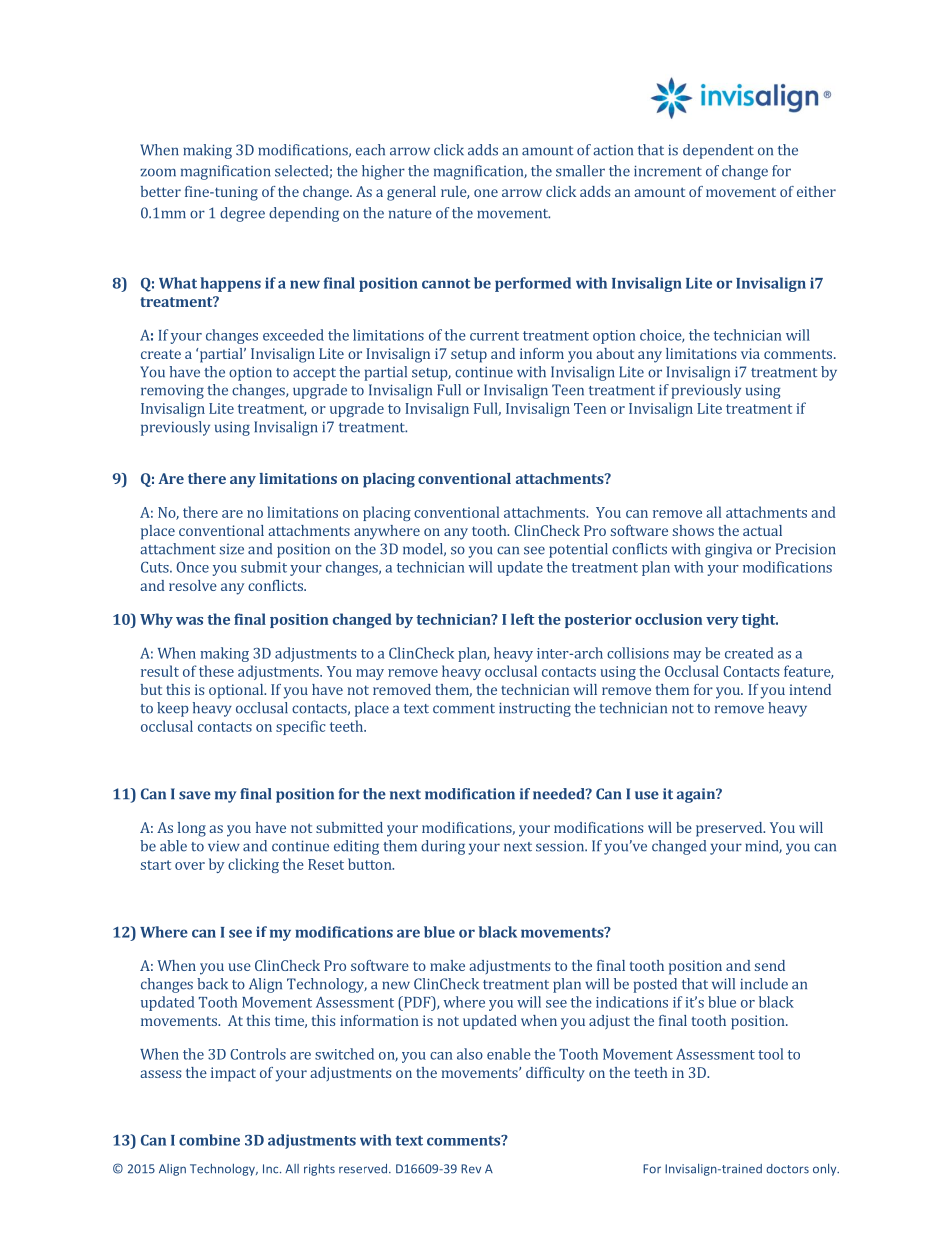 The image size is (952, 1233). What do you see at coordinates (209, 1140) in the screenshot?
I see `combine` at bounding box center [209, 1140].
